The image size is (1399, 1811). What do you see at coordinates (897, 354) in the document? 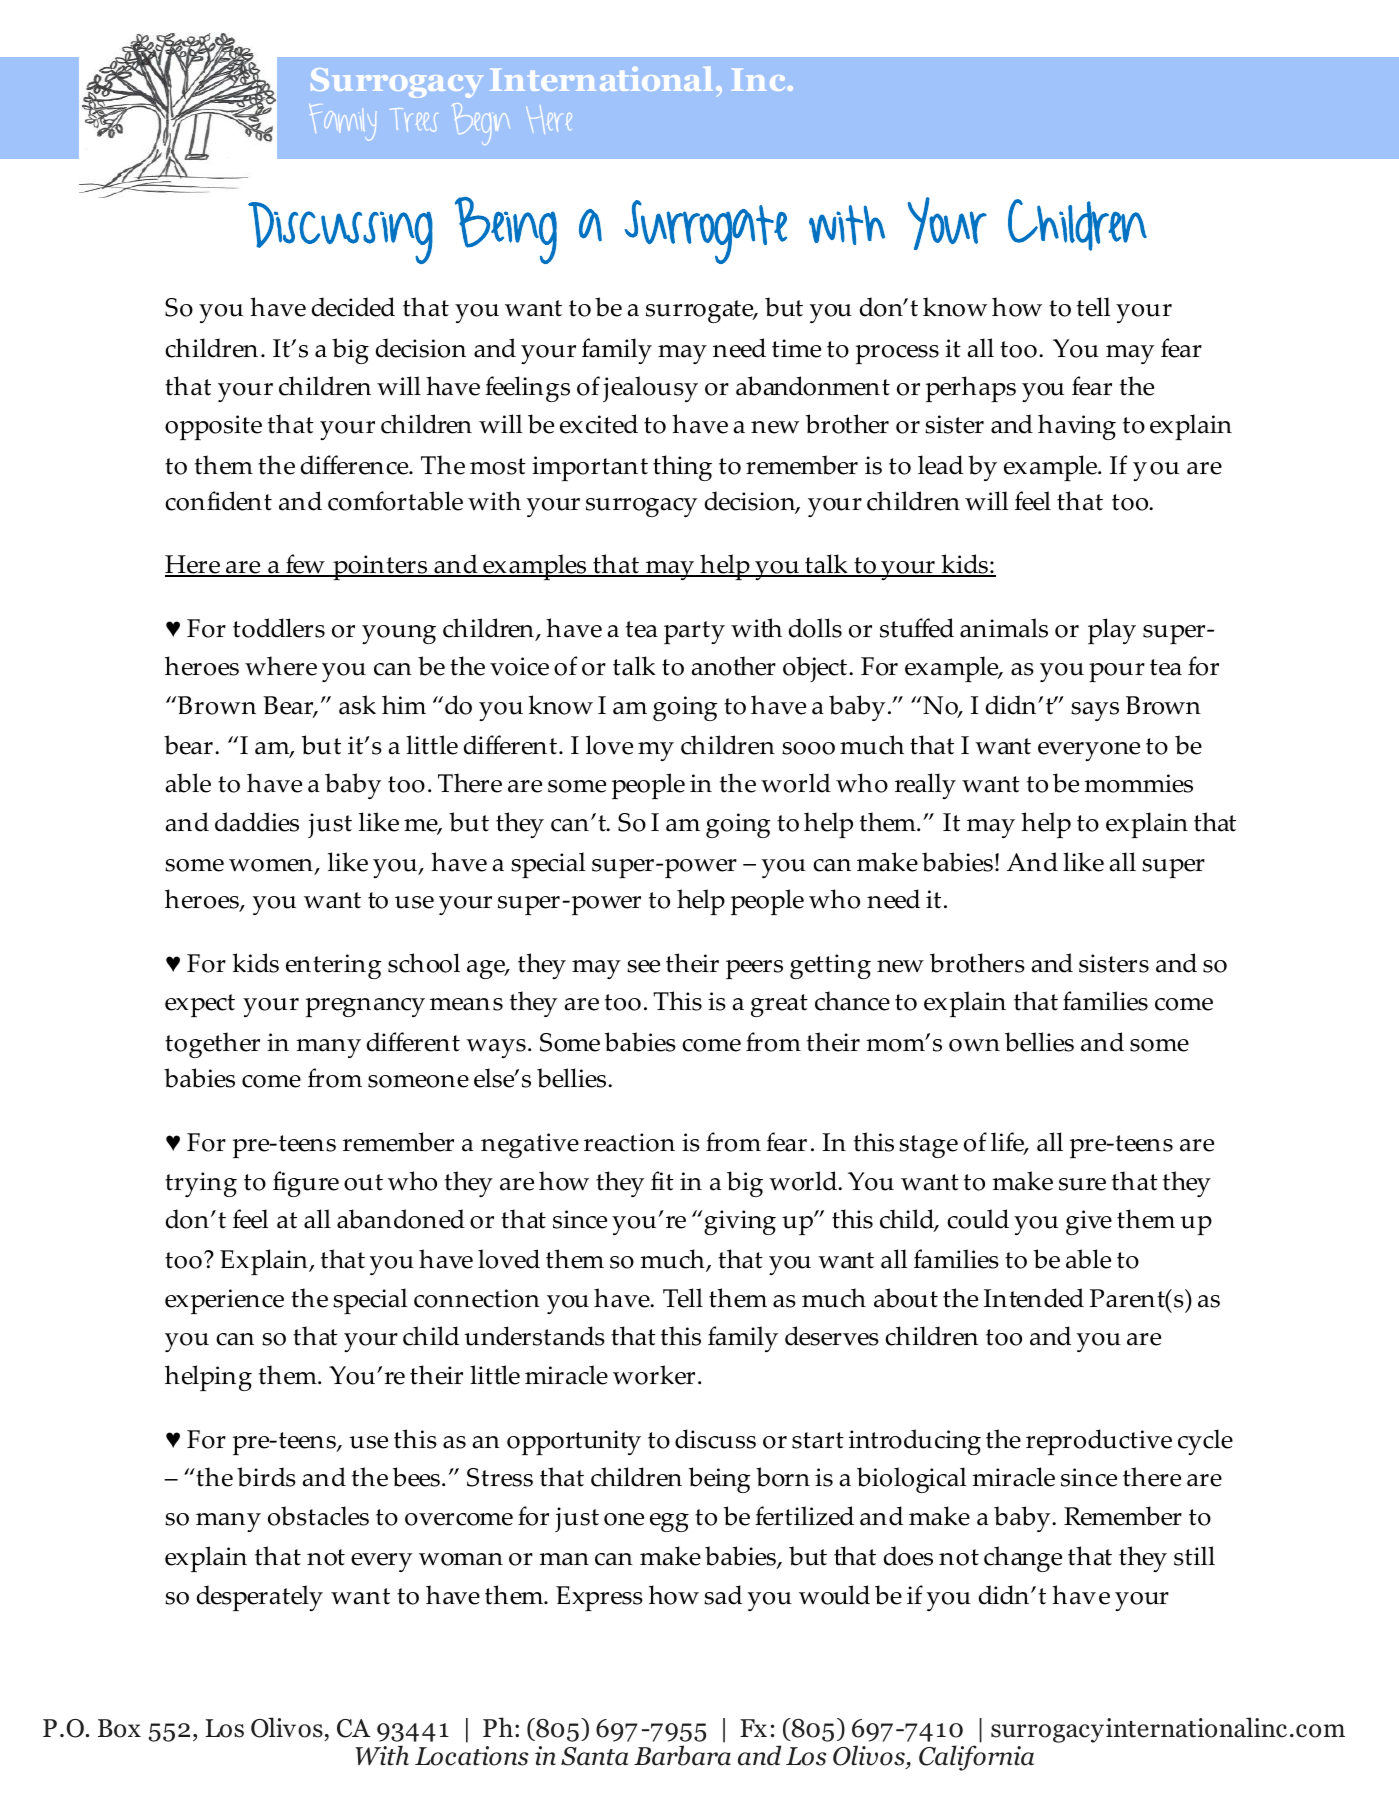
I see `process` at bounding box center [897, 354].
